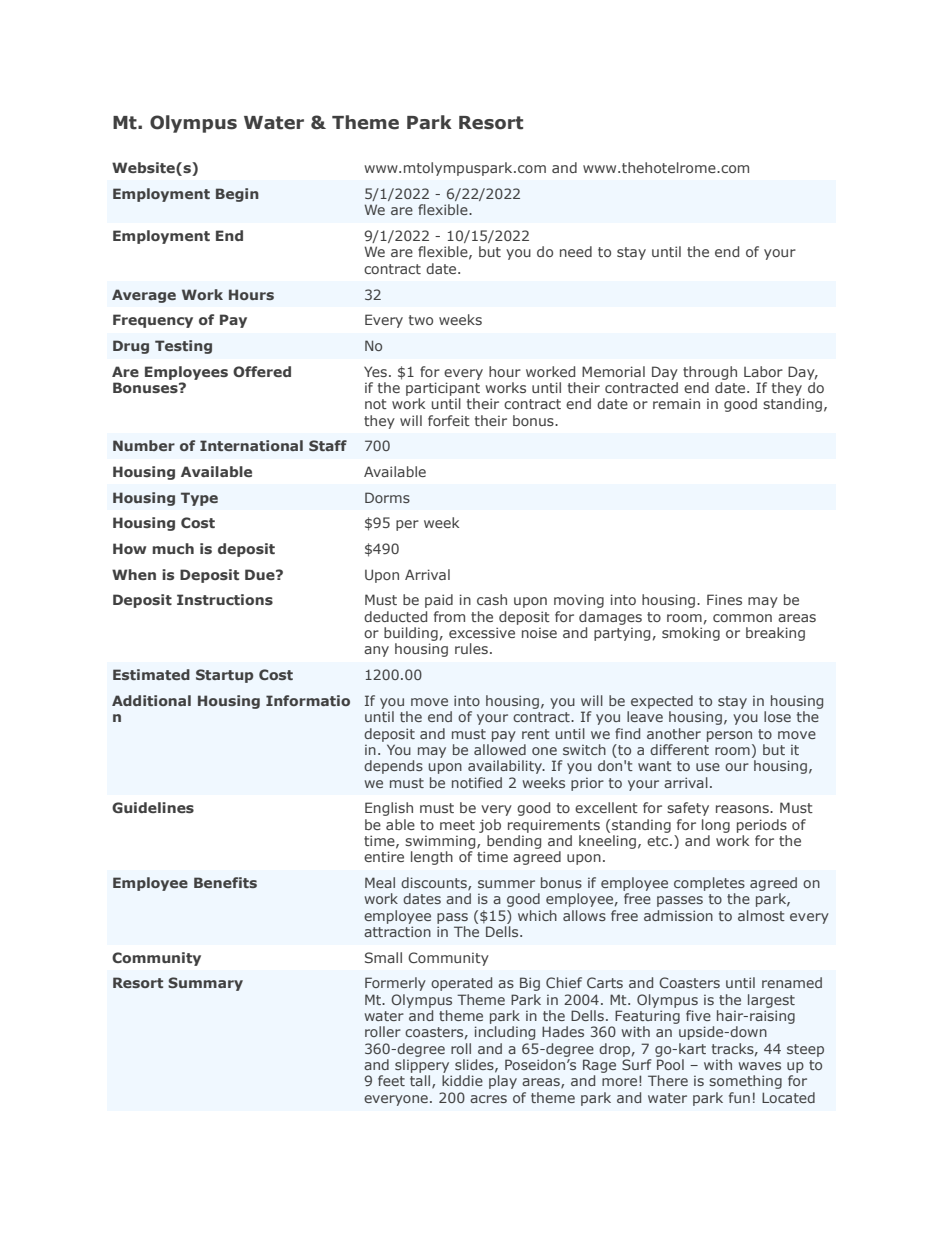  I want to click on kiddie, so click(462, 1080).
